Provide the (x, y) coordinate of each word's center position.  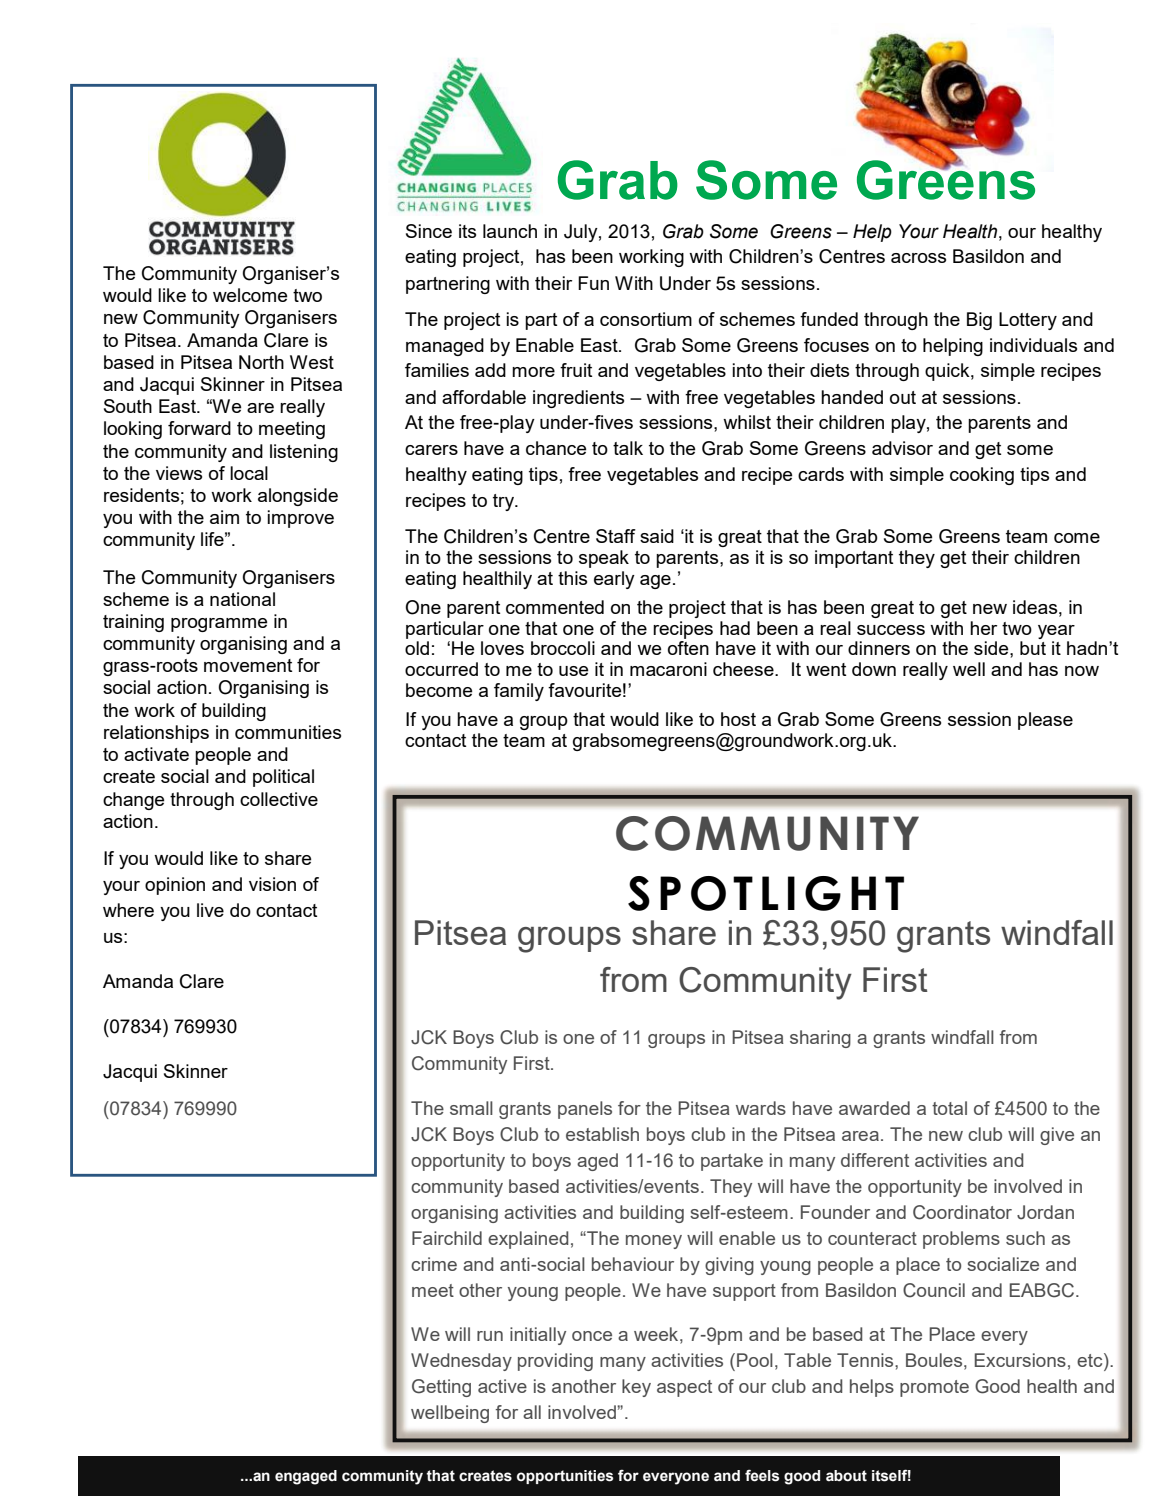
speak (604, 559)
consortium (646, 319)
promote (934, 1388)
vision (272, 884)
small (471, 1108)
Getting (441, 1388)
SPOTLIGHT (766, 893)
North (261, 362)
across (918, 258)
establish (602, 1134)
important (854, 559)
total (949, 1108)
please (1045, 721)
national (242, 599)
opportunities (565, 1477)
